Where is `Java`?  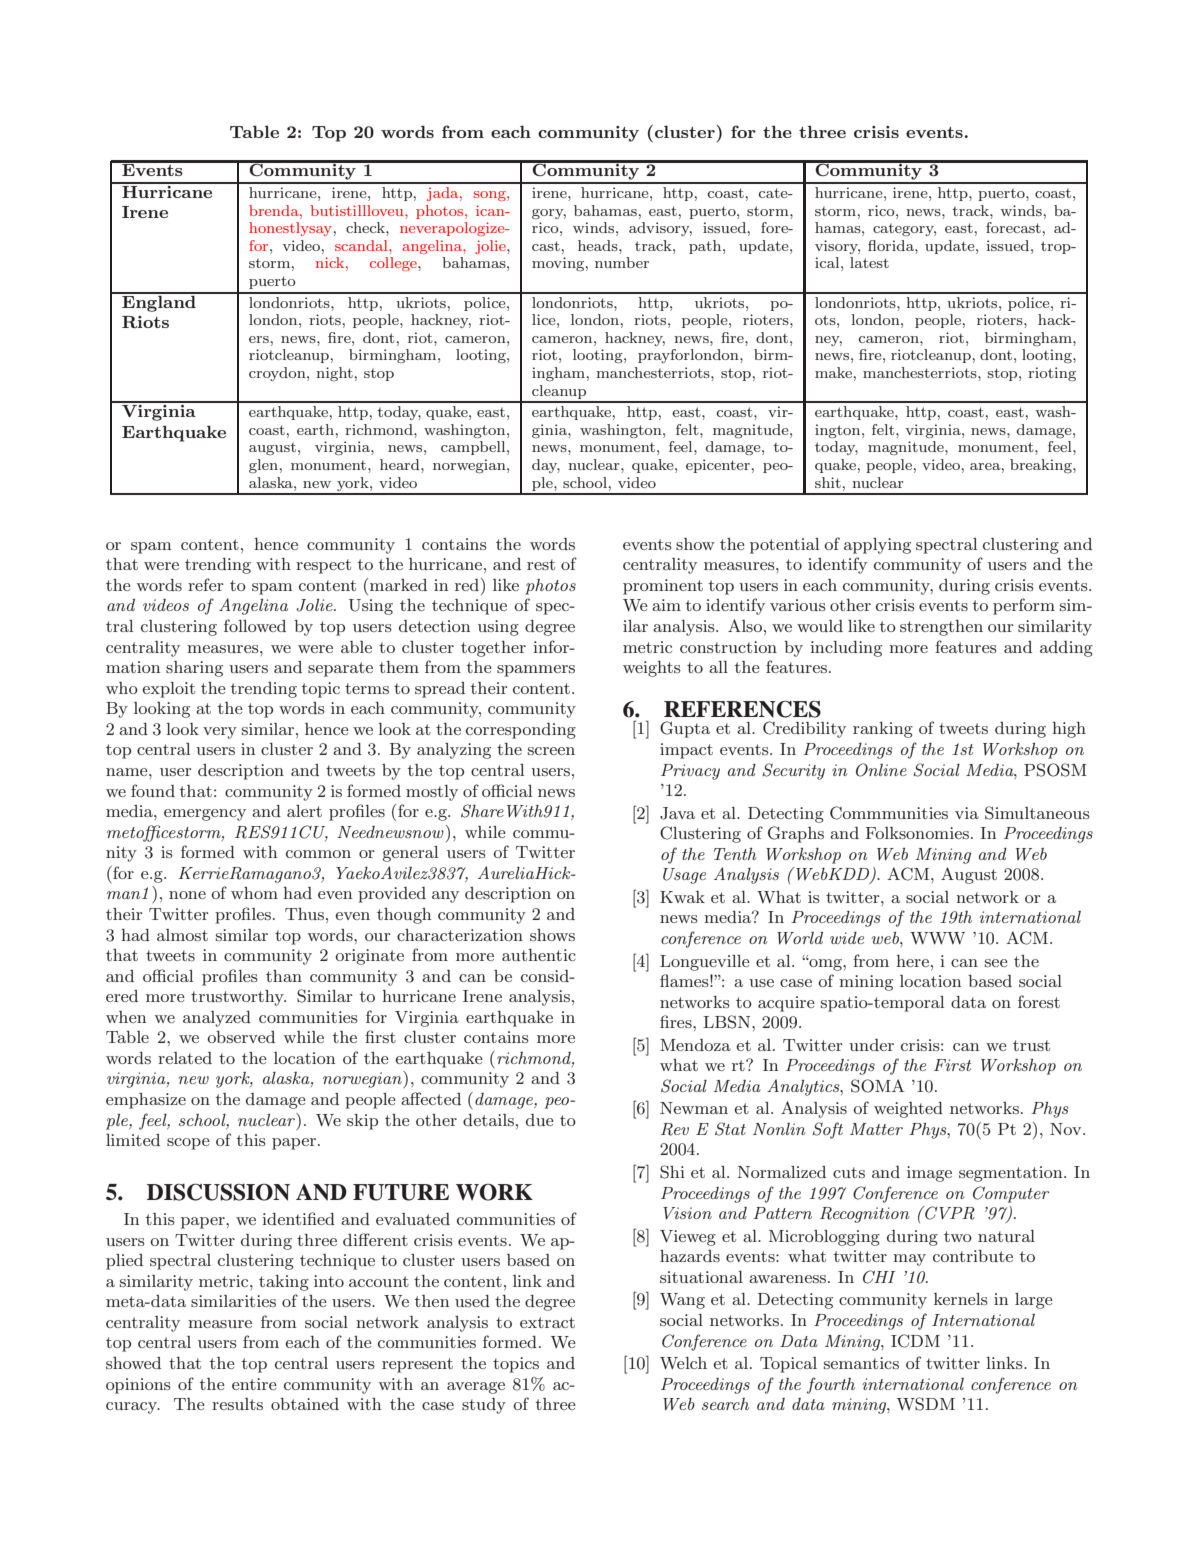 Java is located at coordinates (677, 813).
